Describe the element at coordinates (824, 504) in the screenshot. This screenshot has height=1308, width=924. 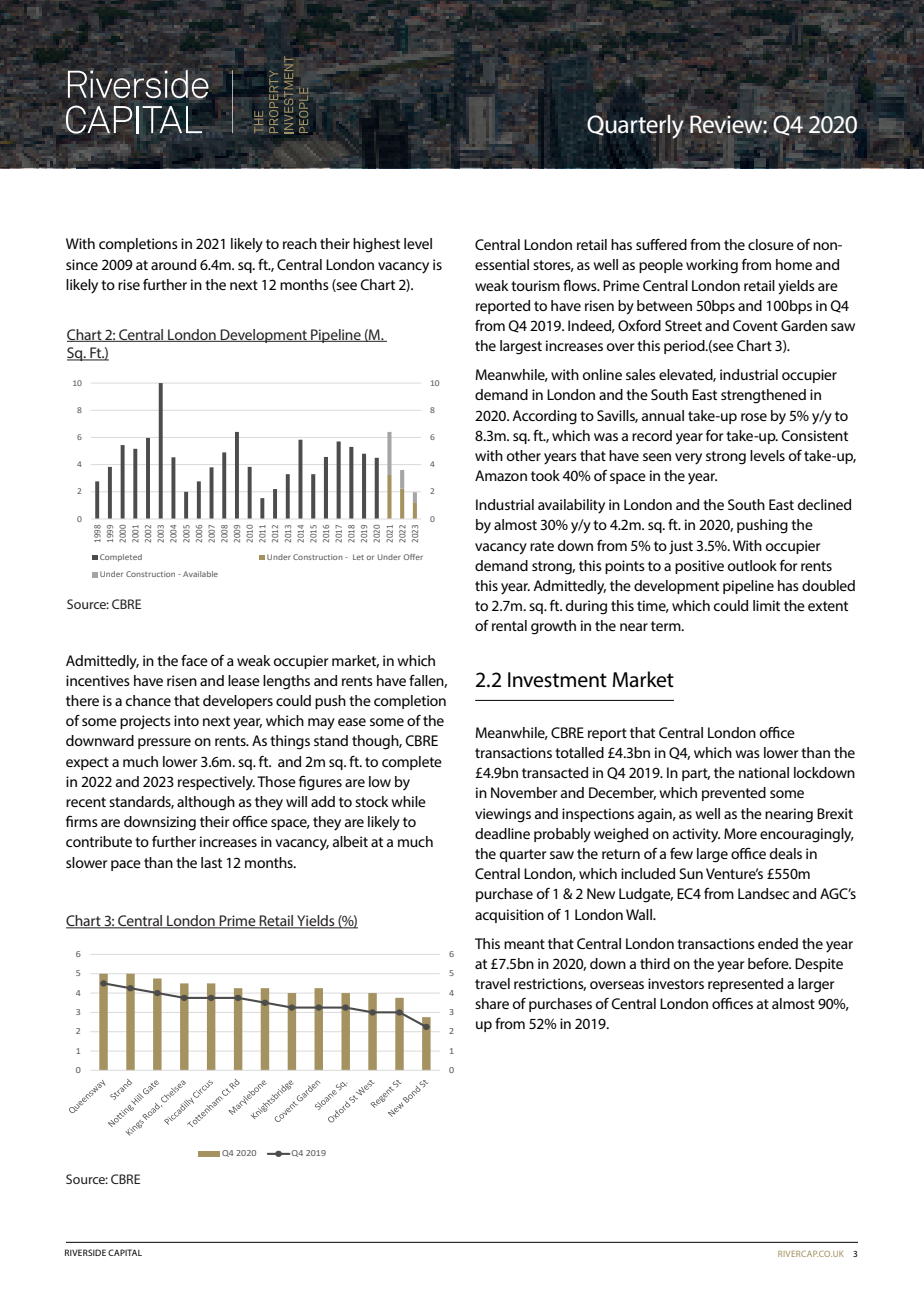
I see `declined` at that location.
